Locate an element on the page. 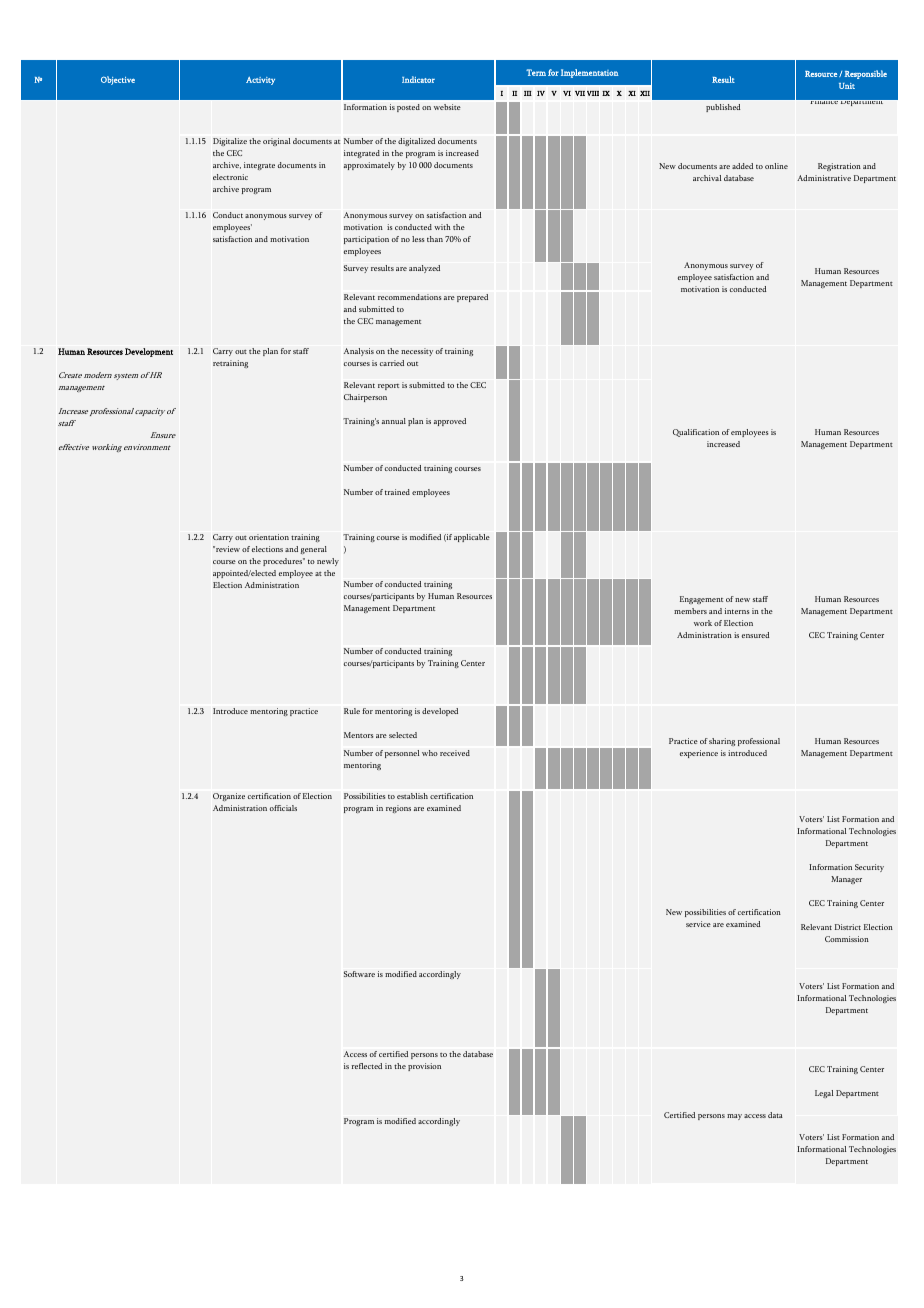 This page has height=1308, width=924. reflected is located at coordinates (367, 1066).
